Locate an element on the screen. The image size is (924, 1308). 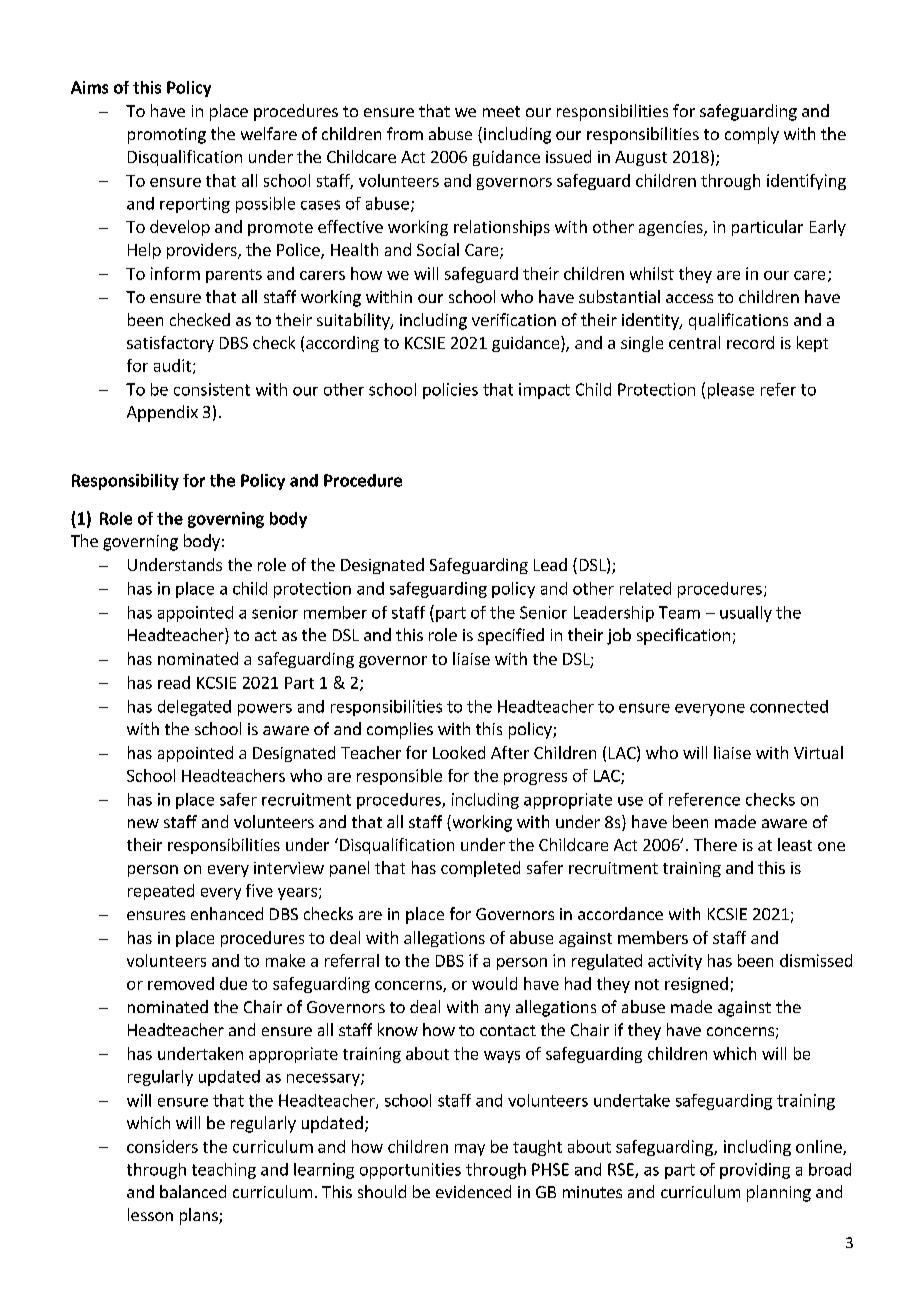
repeated is located at coordinates (161, 892).
